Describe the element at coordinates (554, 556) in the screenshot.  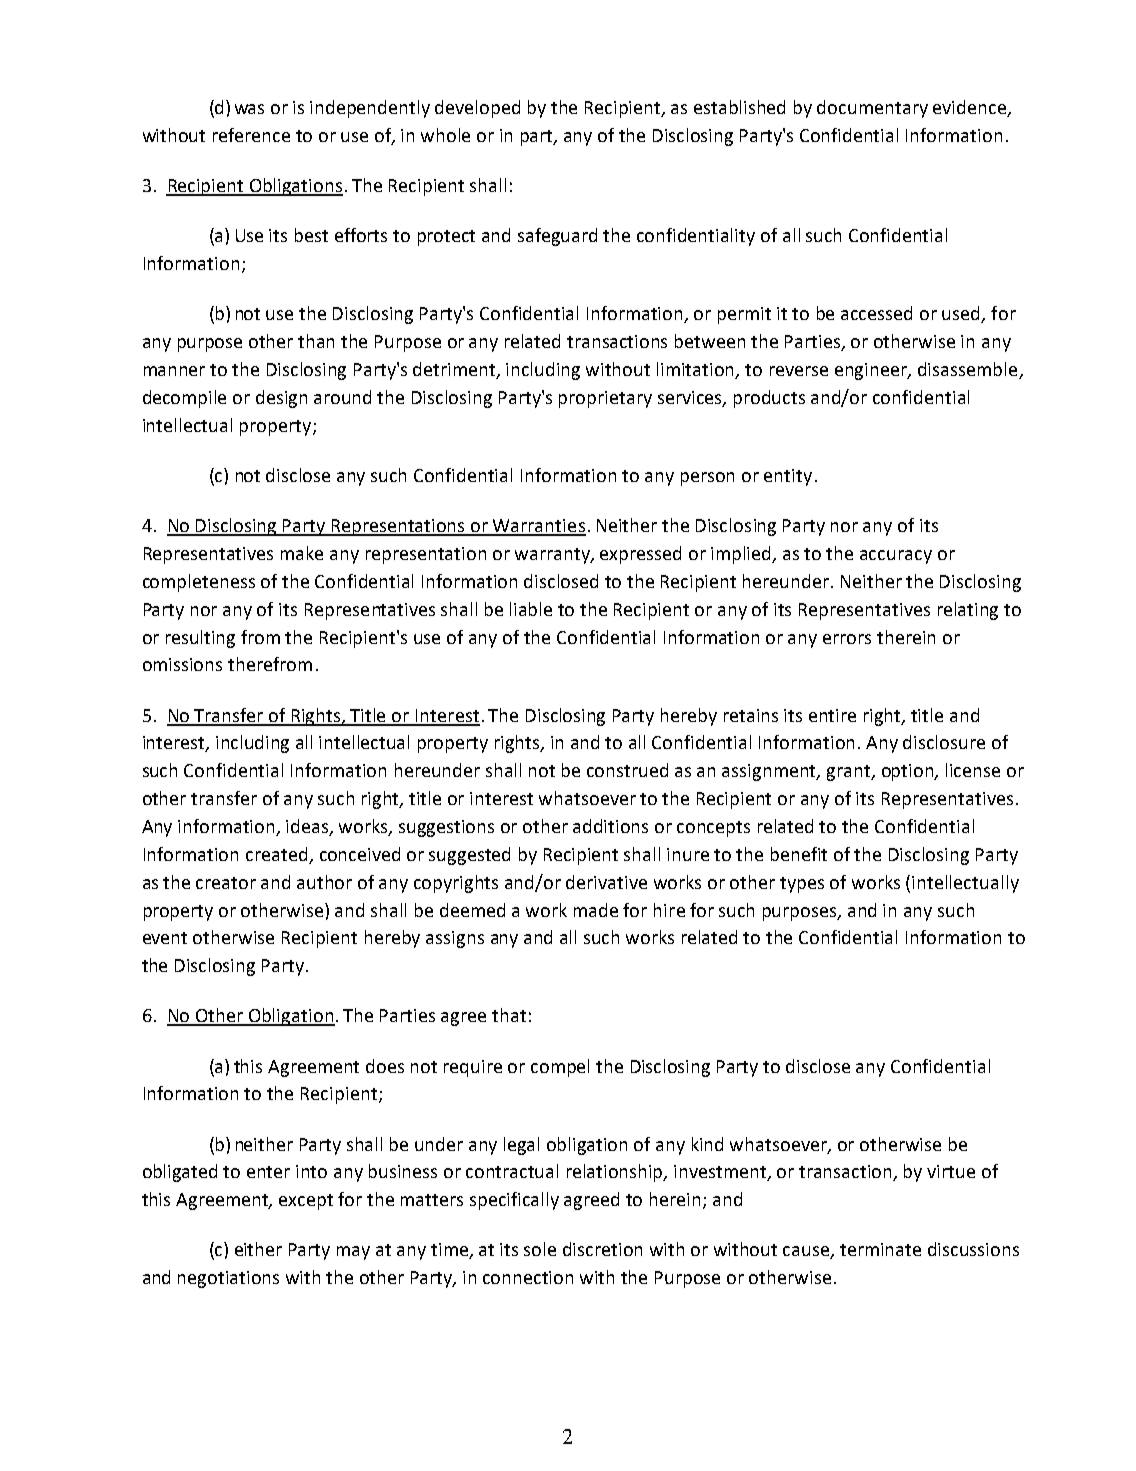
I see `warranty` at that location.
